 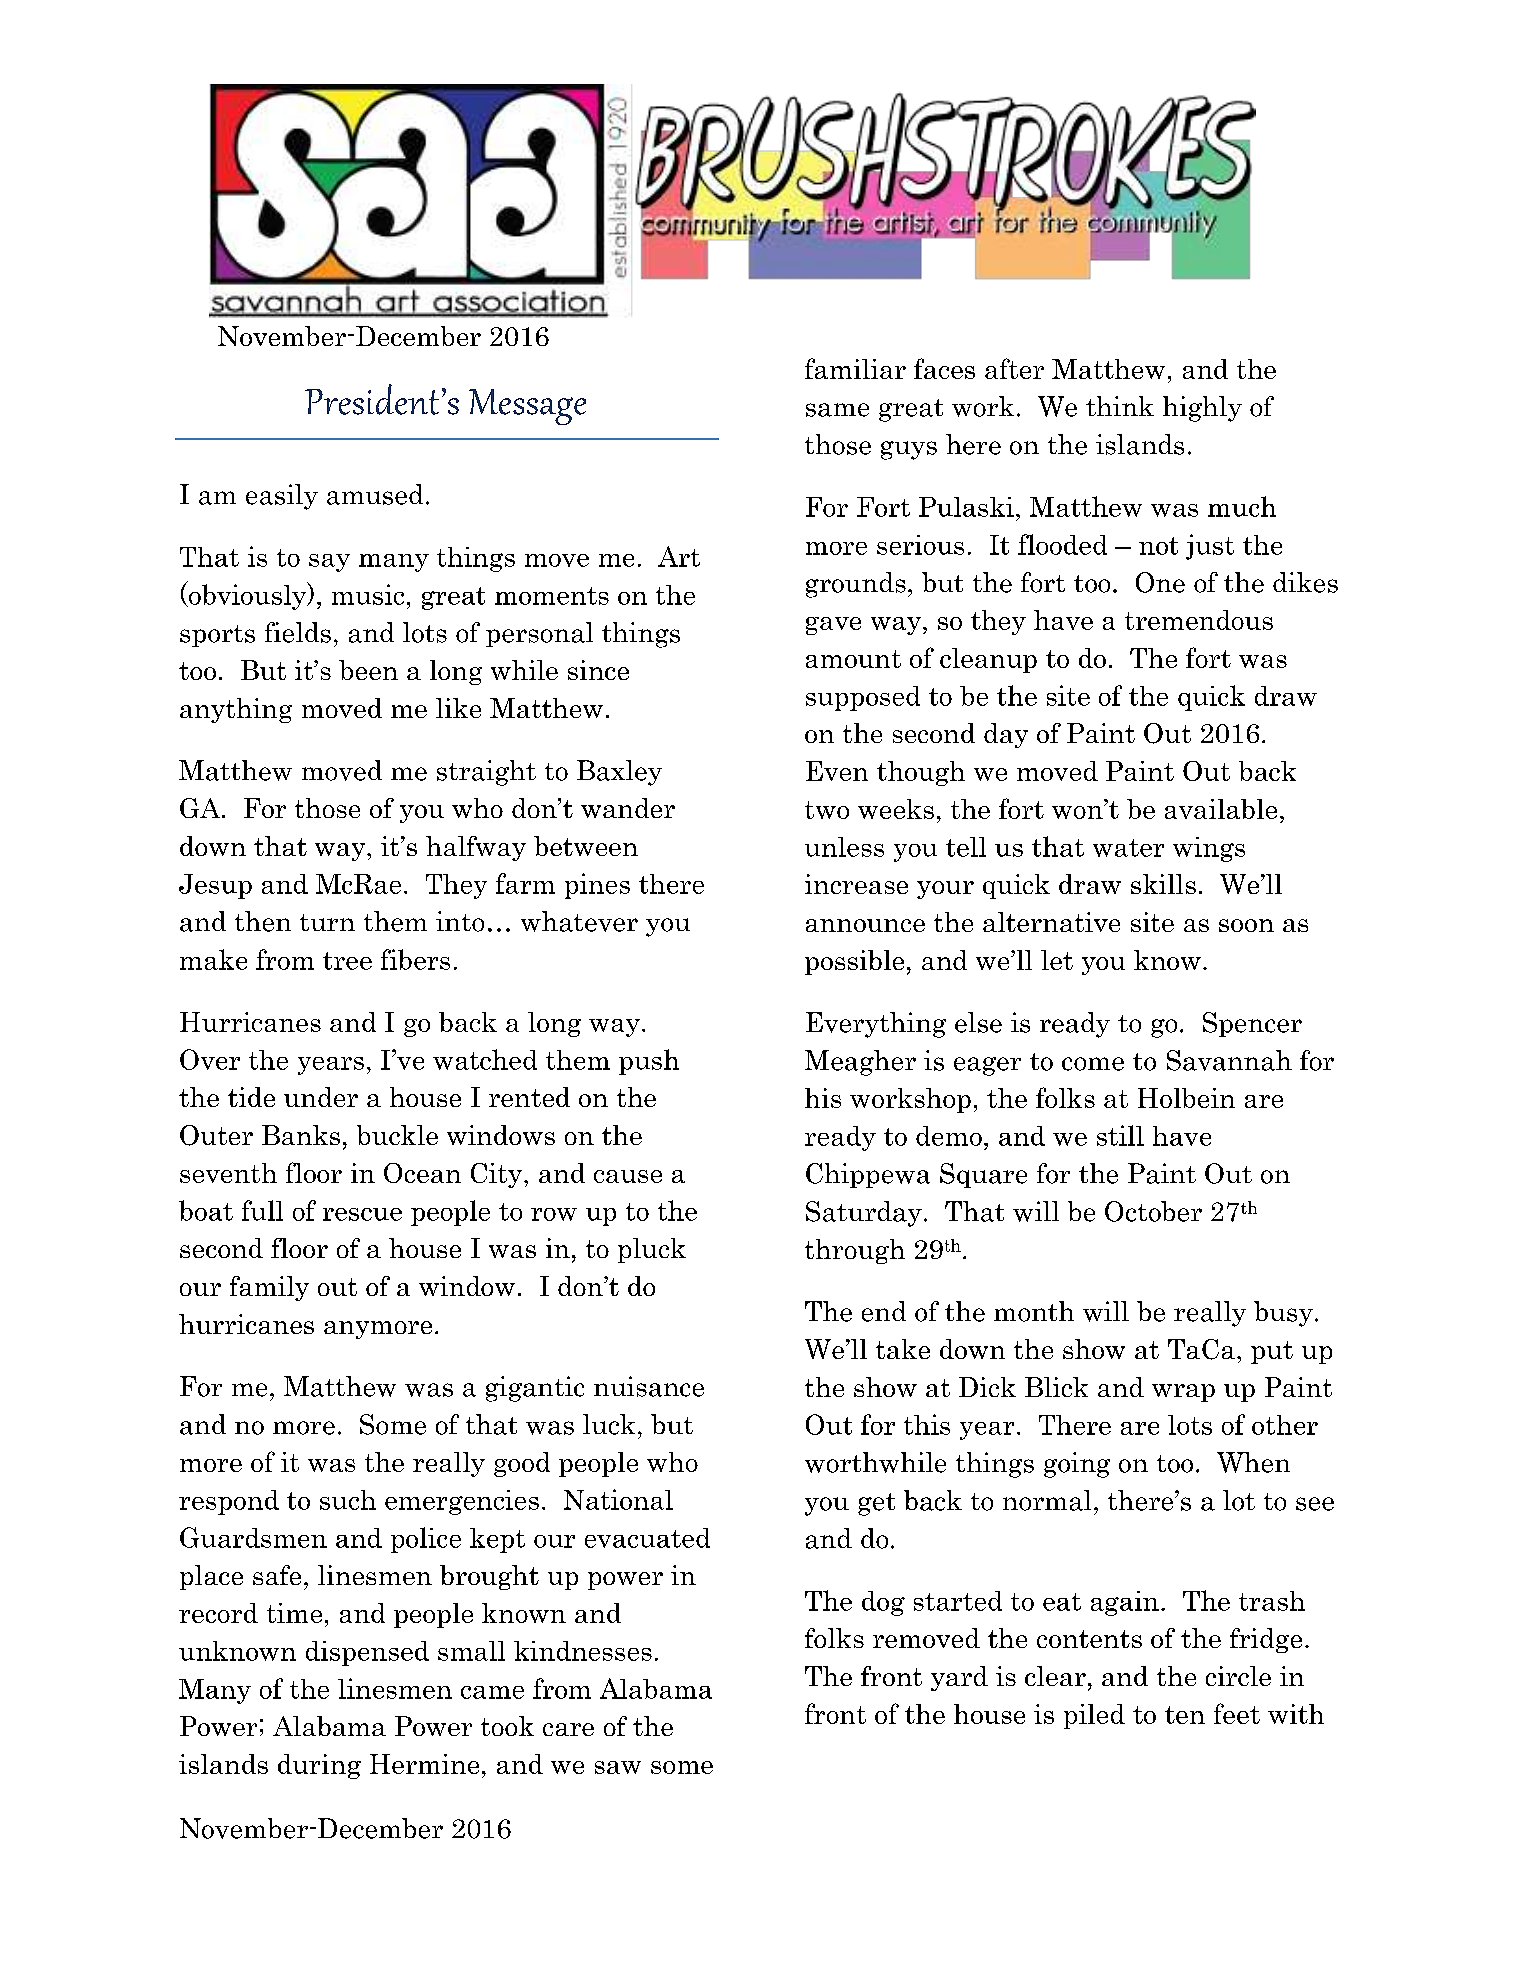 I want to click on push, so click(x=649, y=1062).
